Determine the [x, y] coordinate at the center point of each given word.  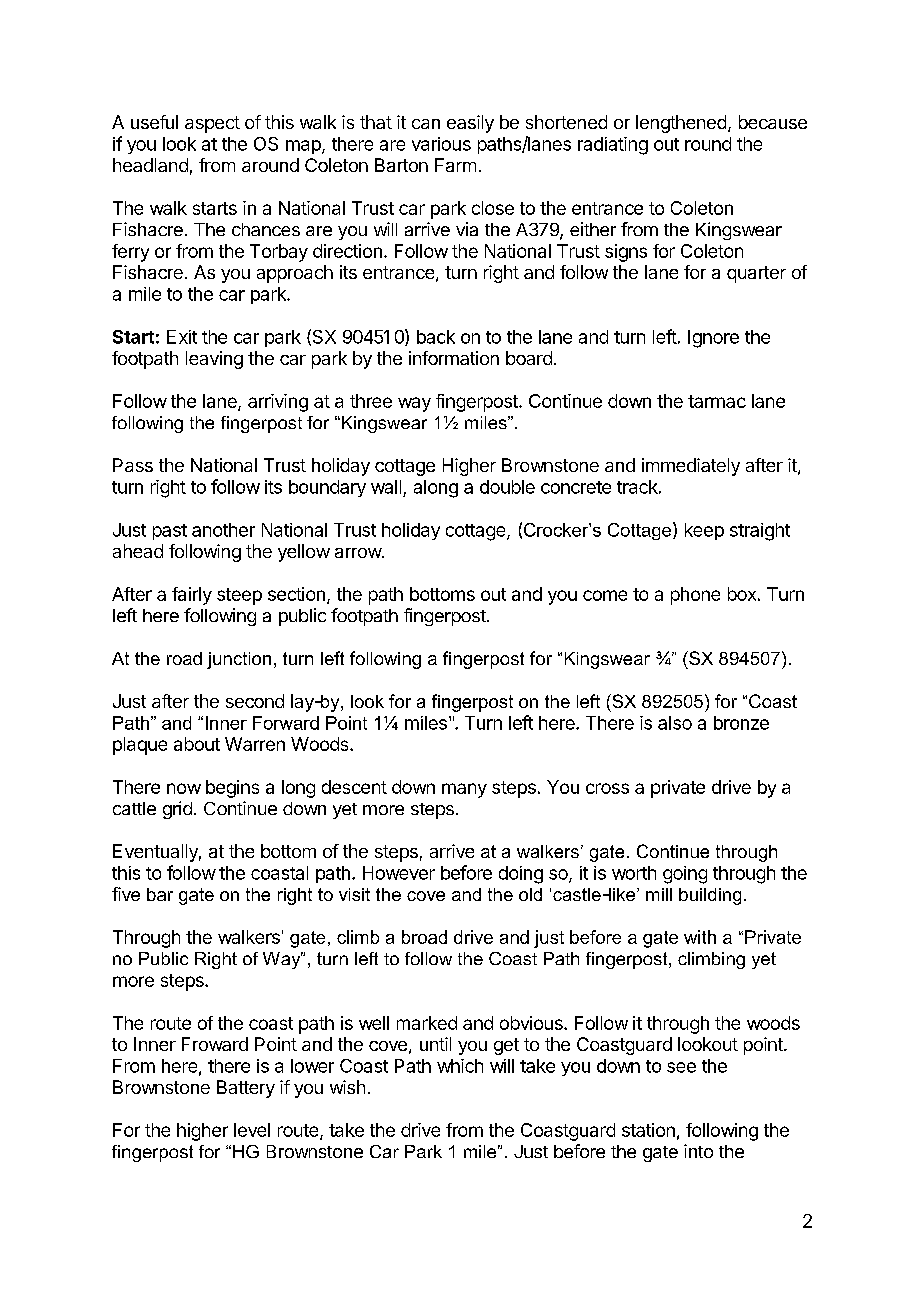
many [464, 790]
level [252, 1130]
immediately [691, 467]
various [441, 144]
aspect [212, 124]
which [460, 1066]
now [184, 788]
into [698, 1151]
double [507, 487]
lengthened [681, 124]
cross [607, 788]
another [223, 530]
